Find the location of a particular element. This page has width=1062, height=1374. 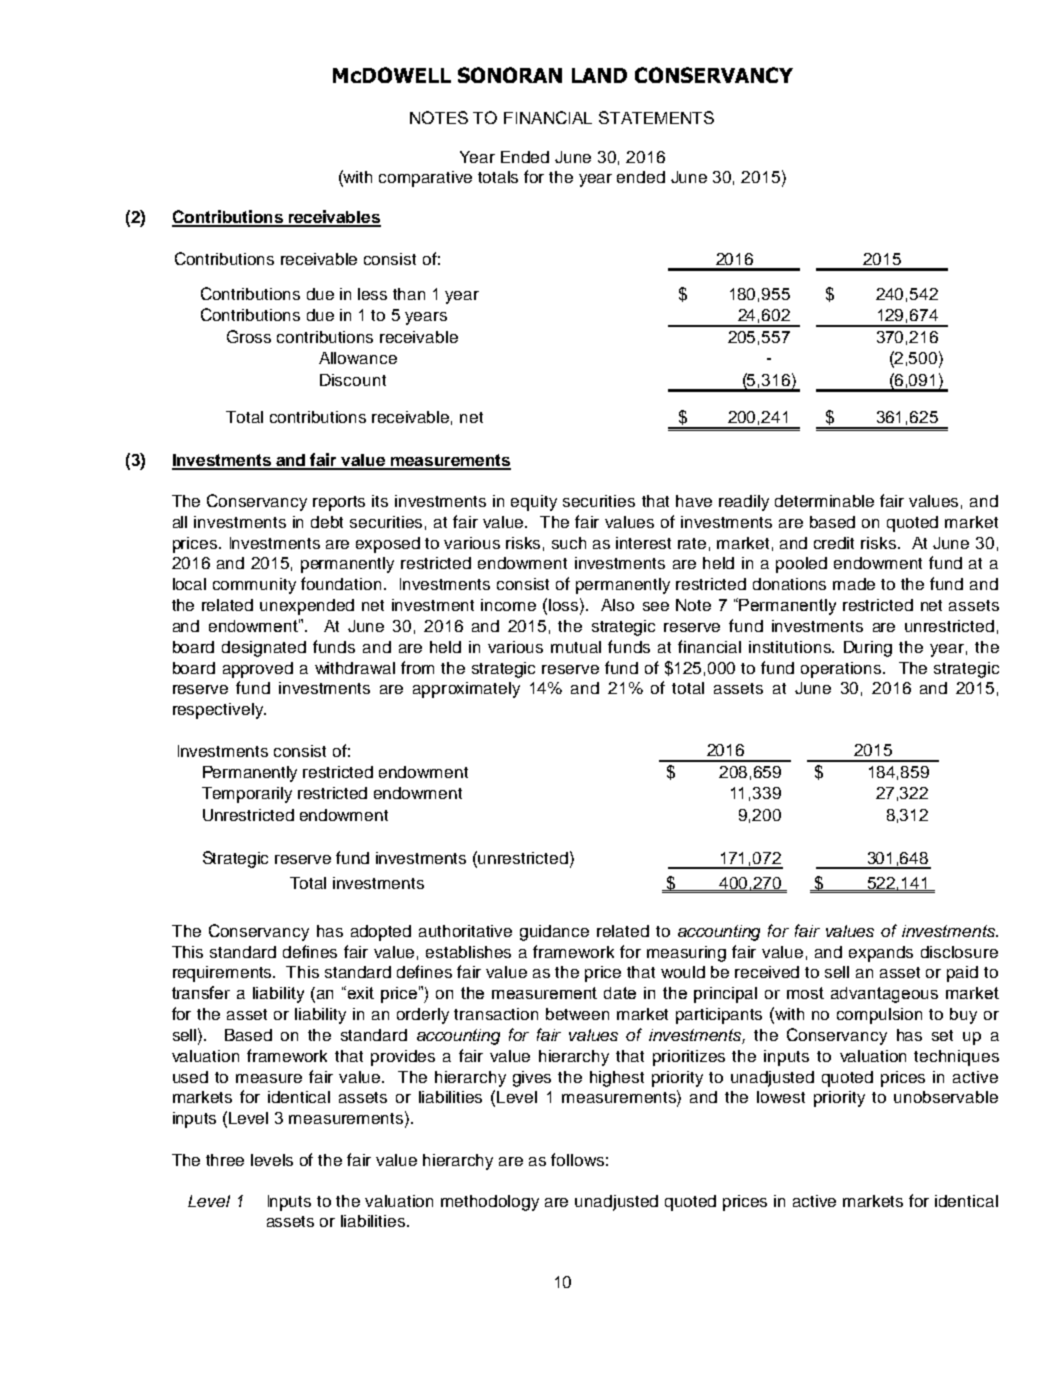

Temporarily is located at coordinates (247, 795).
